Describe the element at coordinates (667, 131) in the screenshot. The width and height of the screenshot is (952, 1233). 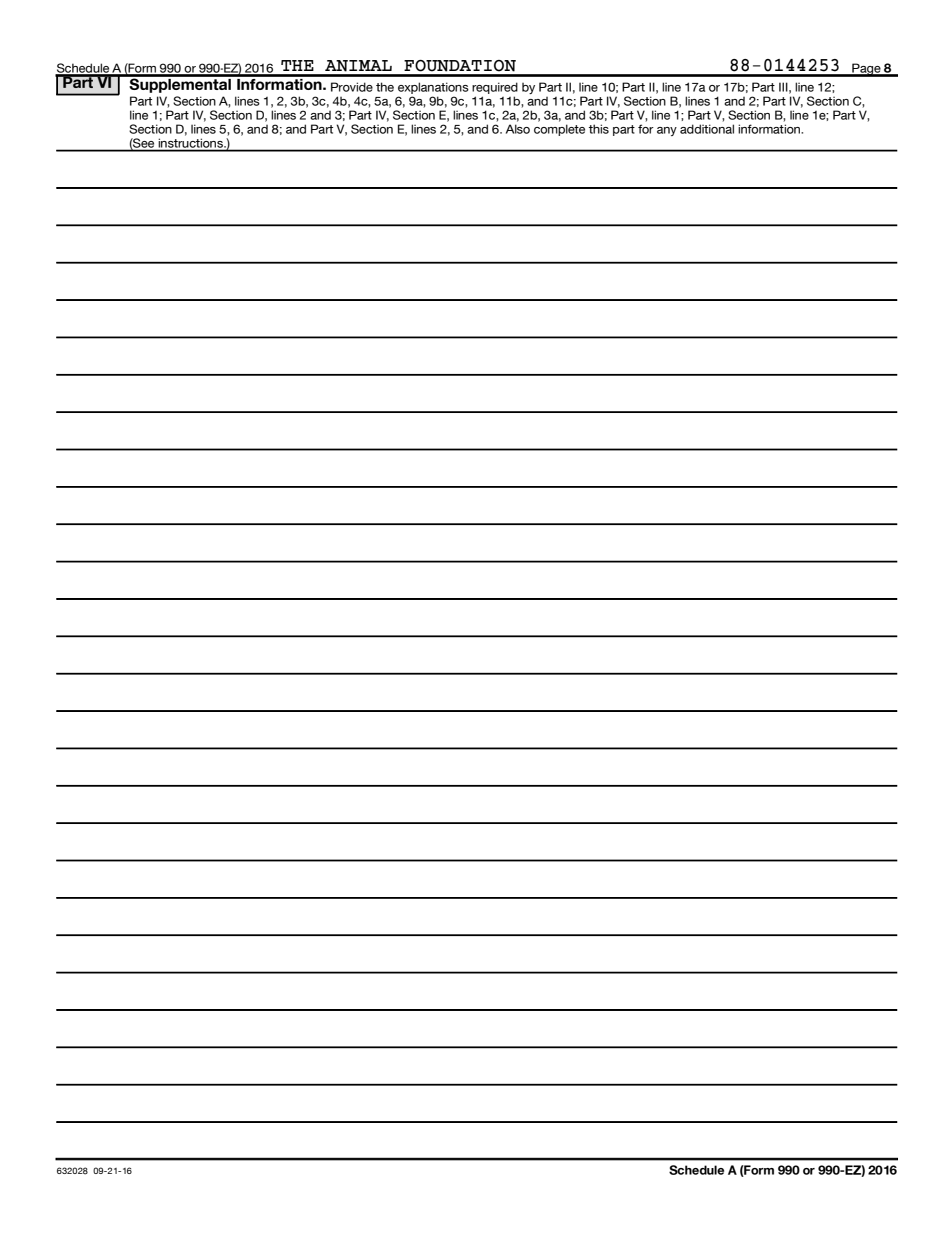
I see `any` at that location.
